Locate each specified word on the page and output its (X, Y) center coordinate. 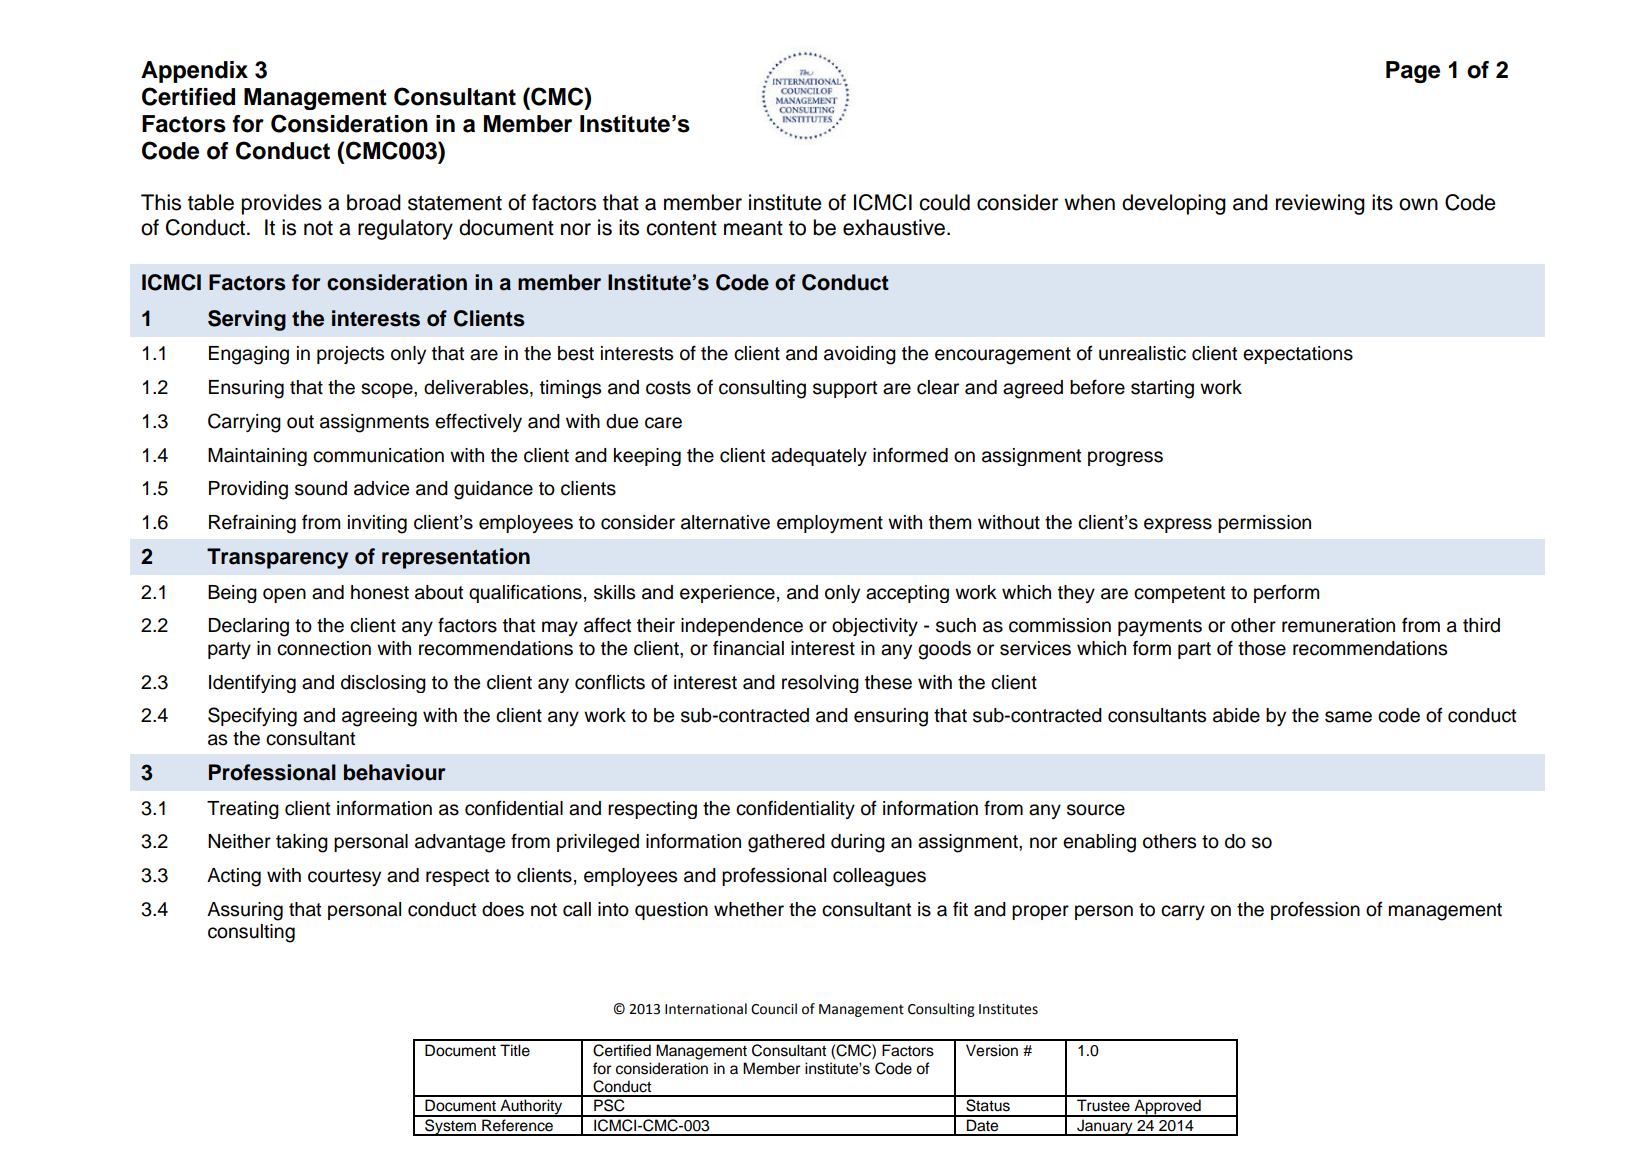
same (1348, 717)
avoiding (860, 355)
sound (321, 488)
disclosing (383, 684)
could (944, 202)
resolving (820, 684)
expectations (1298, 355)
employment (830, 524)
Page (1413, 72)
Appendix (194, 72)
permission (1264, 524)
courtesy (344, 877)
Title (515, 1050)
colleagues (879, 877)
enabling (1099, 843)
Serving (247, 320)
